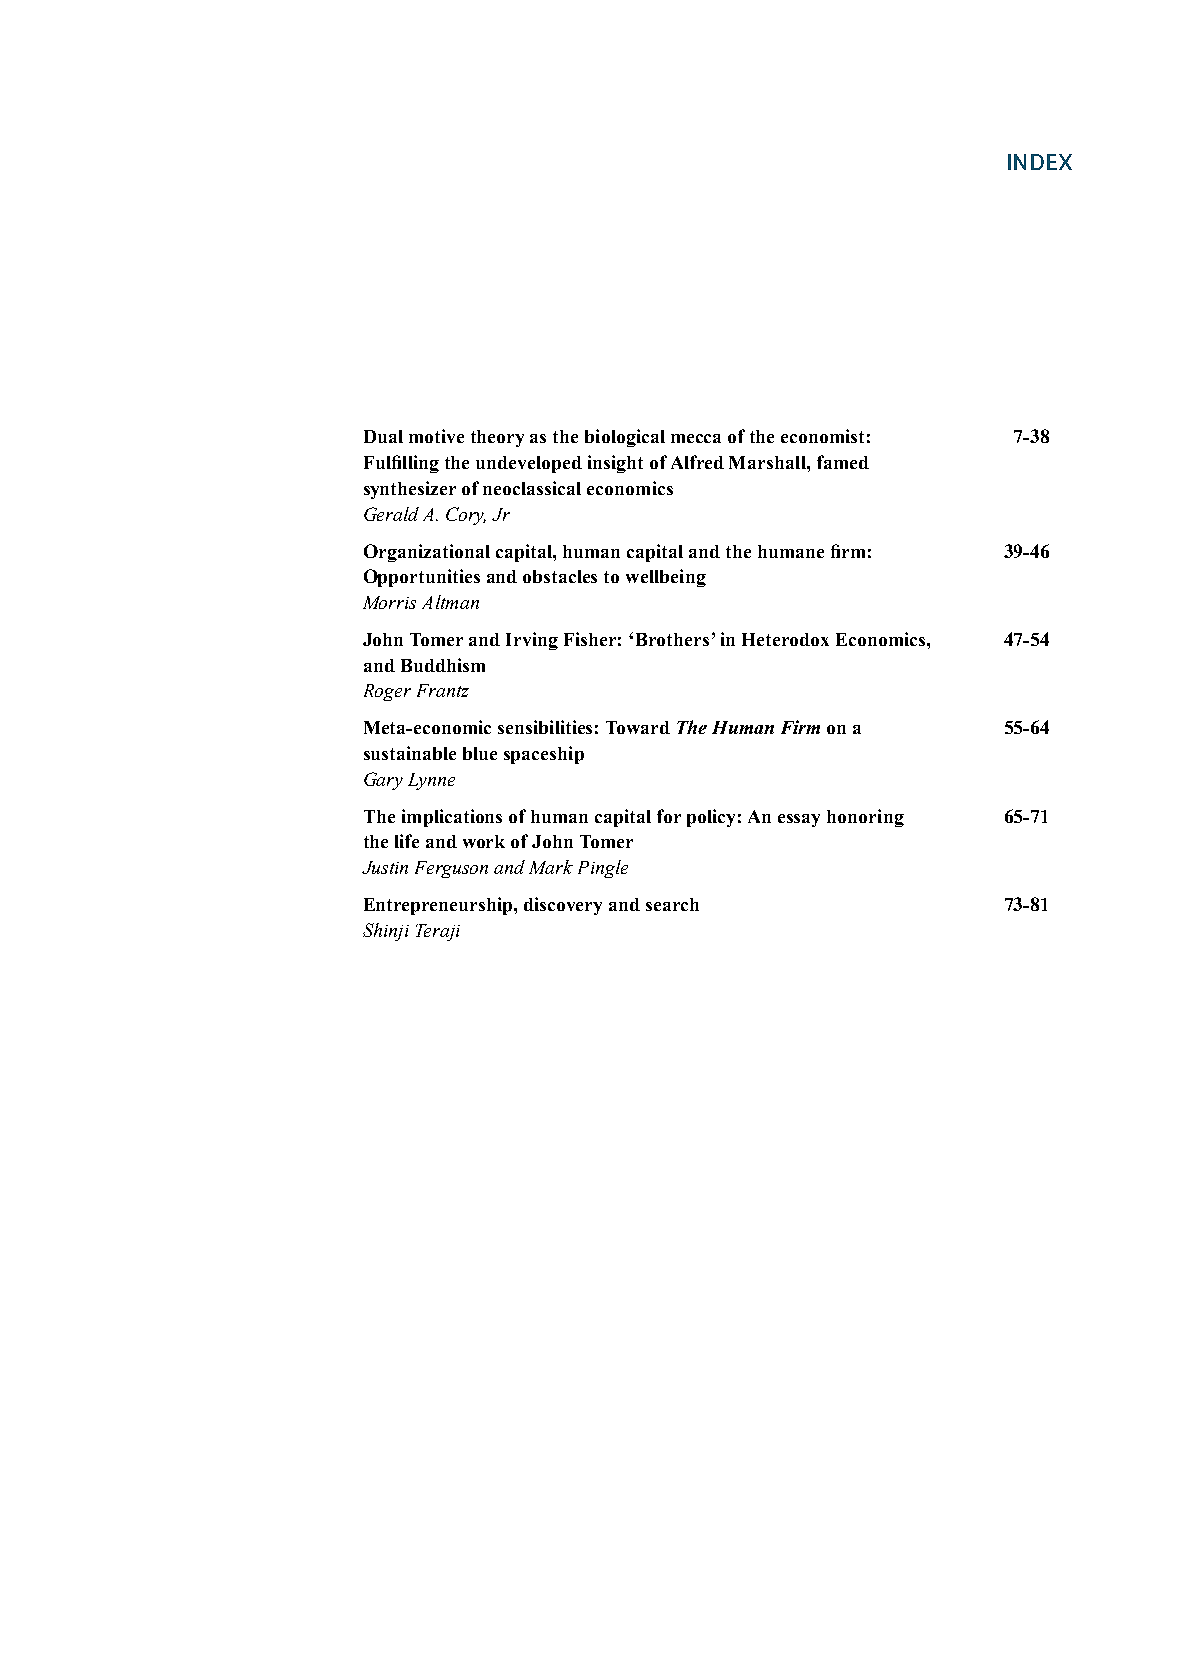  I want to click on wellbeing, so click(666, 578).
